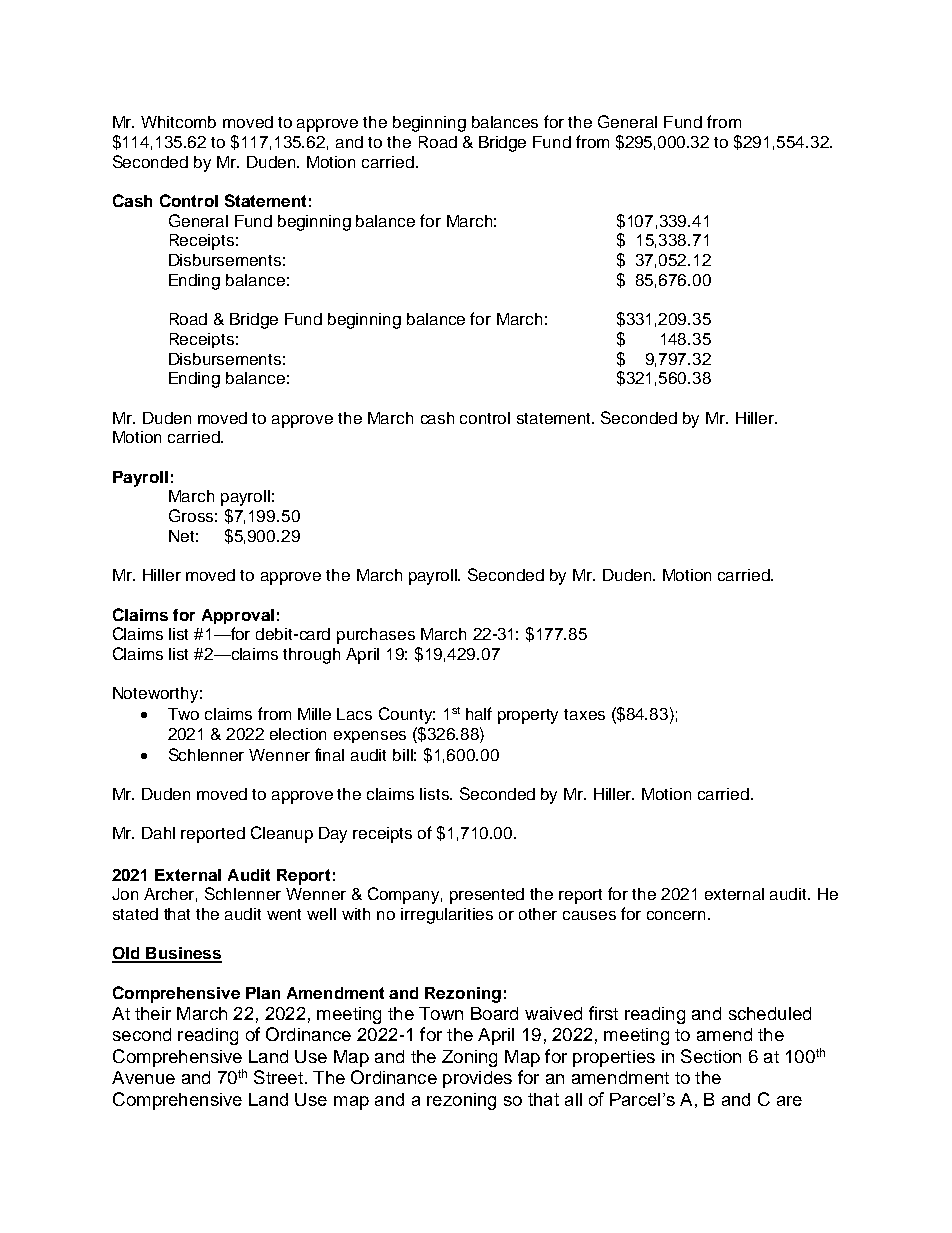  What do you see at coordinates (711, 1056) in the page?
I see `Section` at bounding box center [711, 1056].
